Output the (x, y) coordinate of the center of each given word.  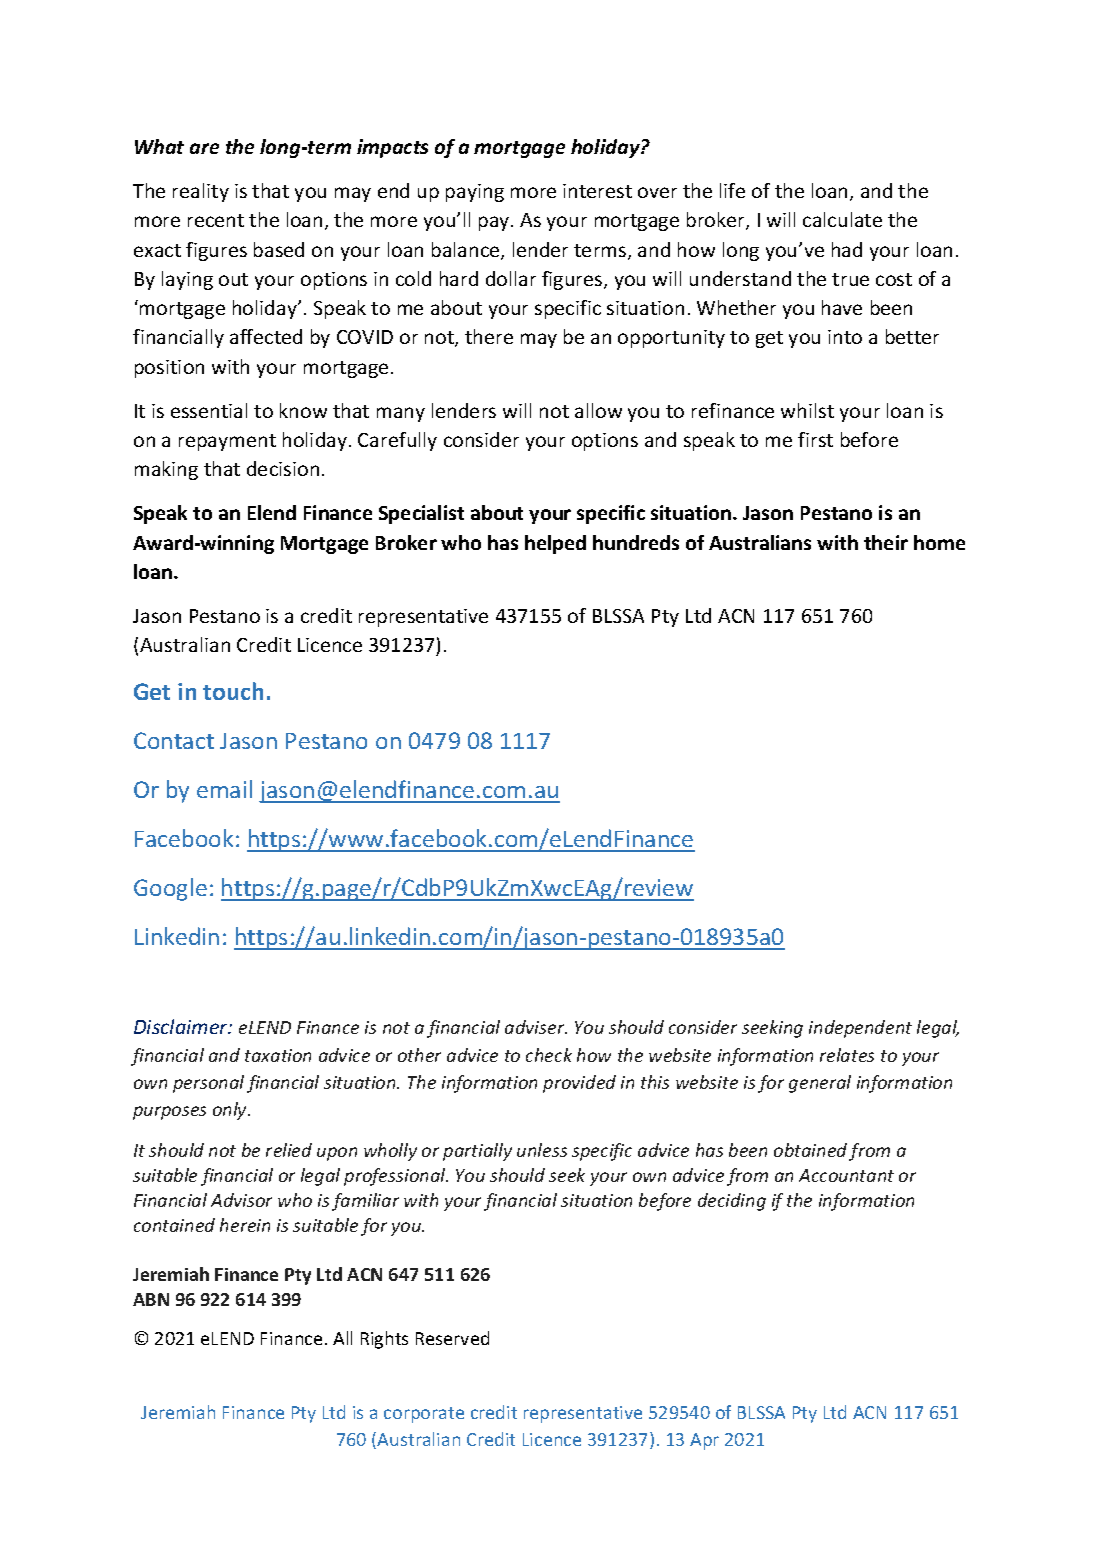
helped (555, 544)
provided (579, 1084)
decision (283, 468)
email (224, 789)
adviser (536, 1027)
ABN (151, 1299)
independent (860, 1029)
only (231, 1111)
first (815, 439)
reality (201, 192)
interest (597, 191)
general (820, 1084)
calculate (842, 219)
